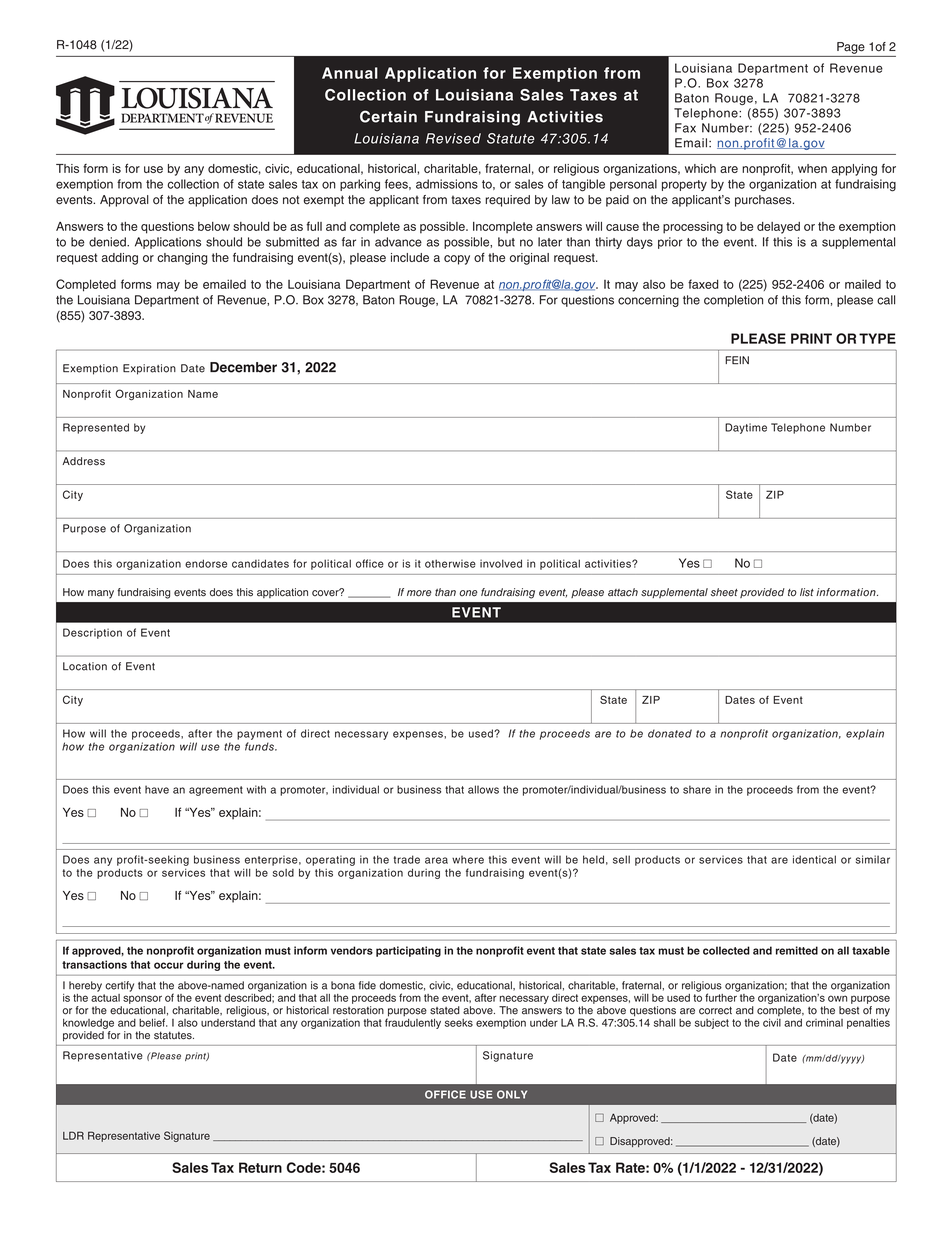  What do you see at coordinates (814, 859) in the document?
I see `identical` at bounding box center [814, 859].
